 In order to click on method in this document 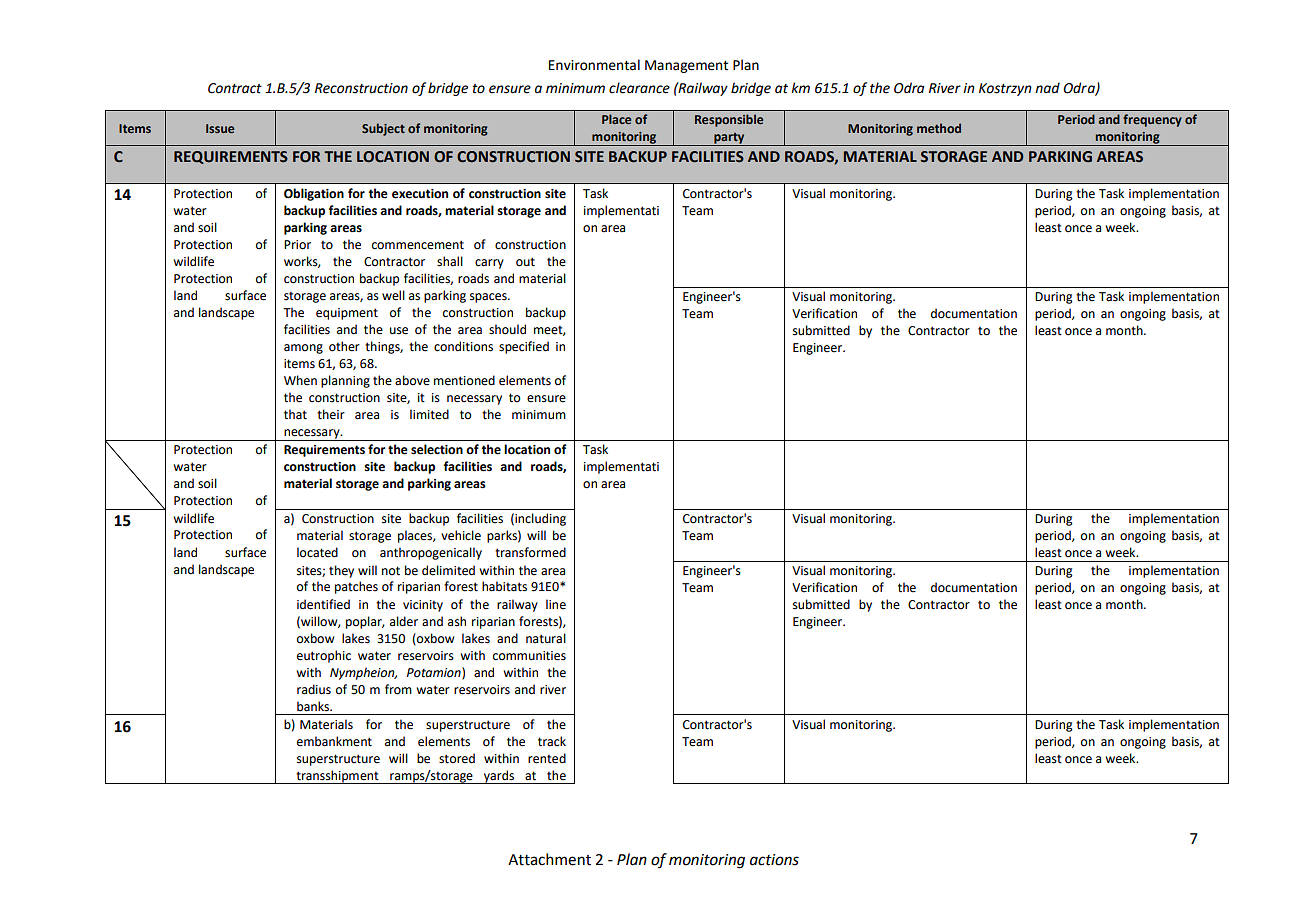, I will do `click(939, 128)`.
